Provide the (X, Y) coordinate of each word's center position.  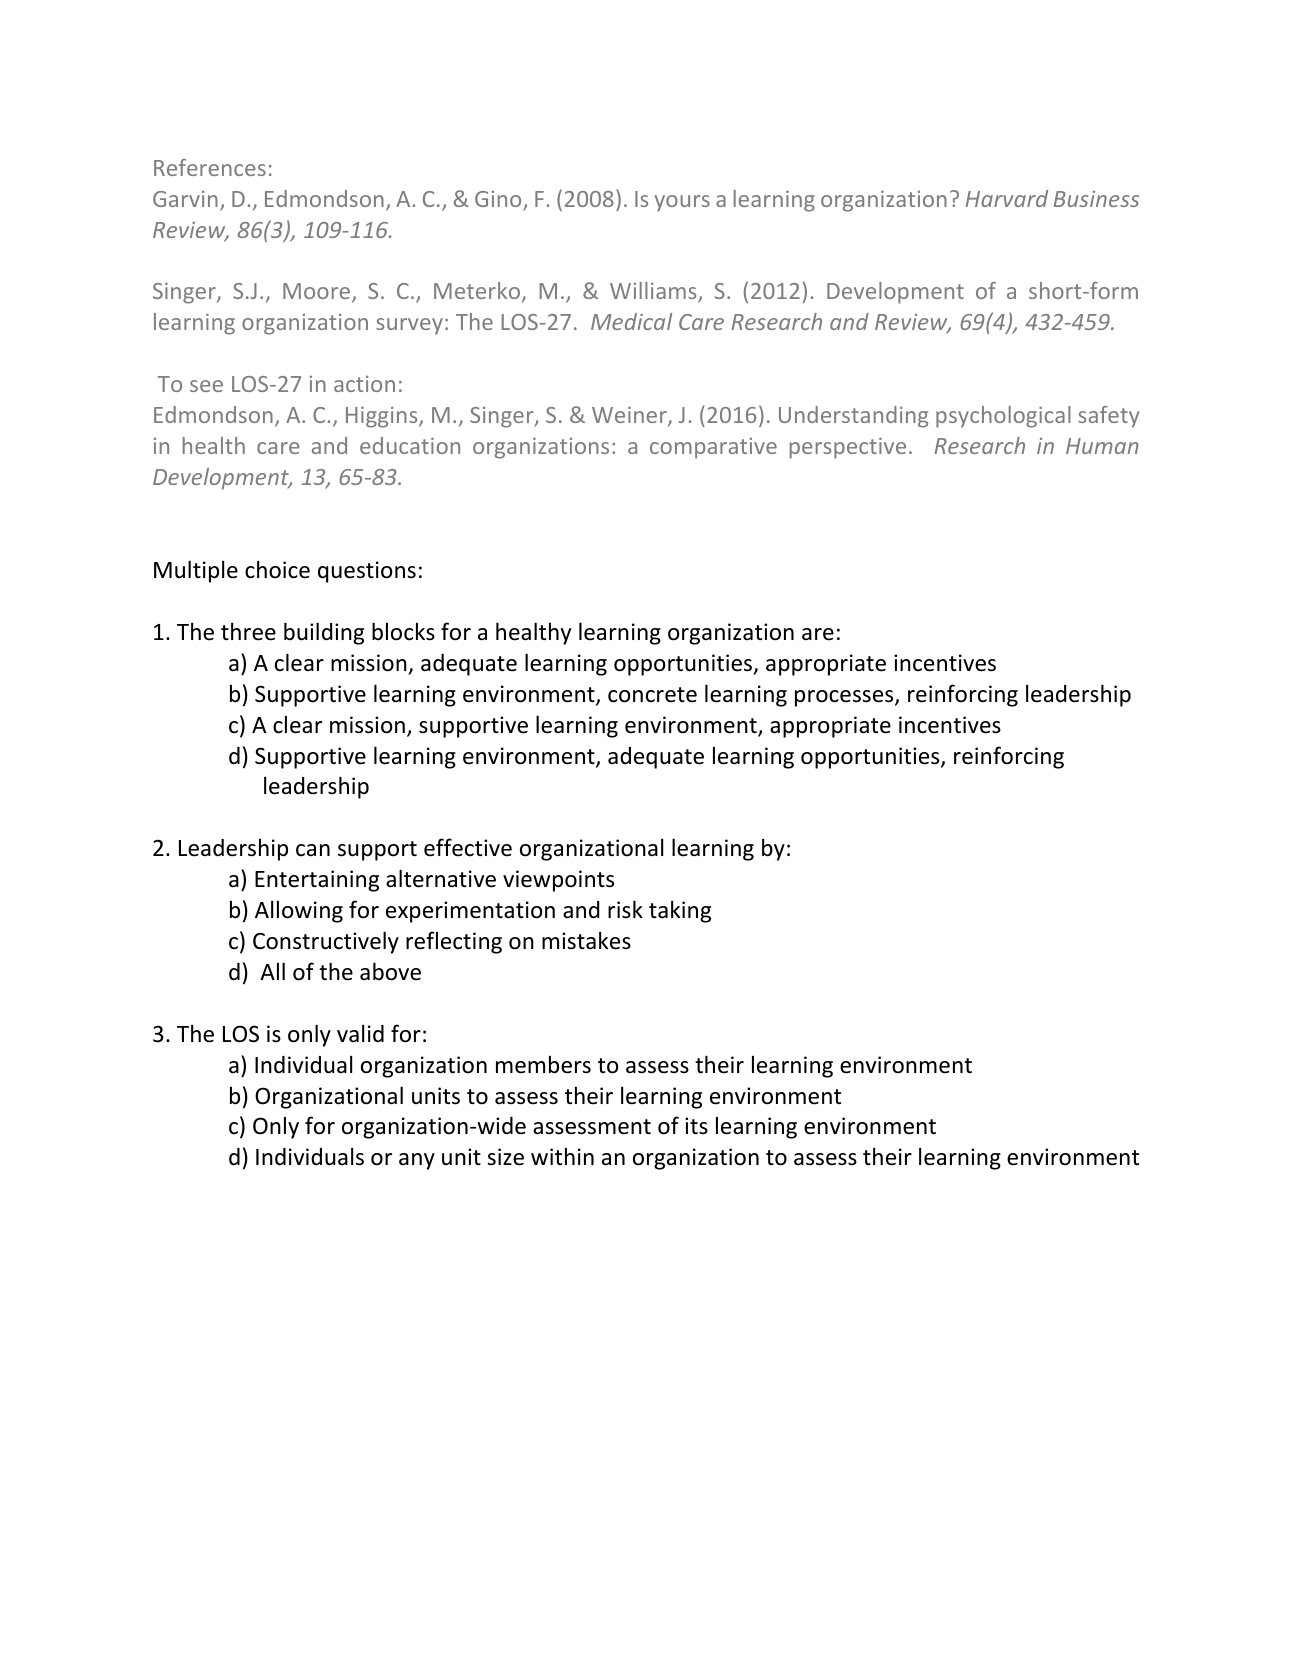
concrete (652, 695)
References (210, 167)
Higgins (383, 417)
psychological (1003, 417)
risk (625, 909)
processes (845, 698)
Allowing (299, 912)
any (417, 1161)
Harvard (1006, 198)
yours (682, 203)
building (324, 633)
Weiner (630, 416)
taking (680, 912)
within (562, 1156)
